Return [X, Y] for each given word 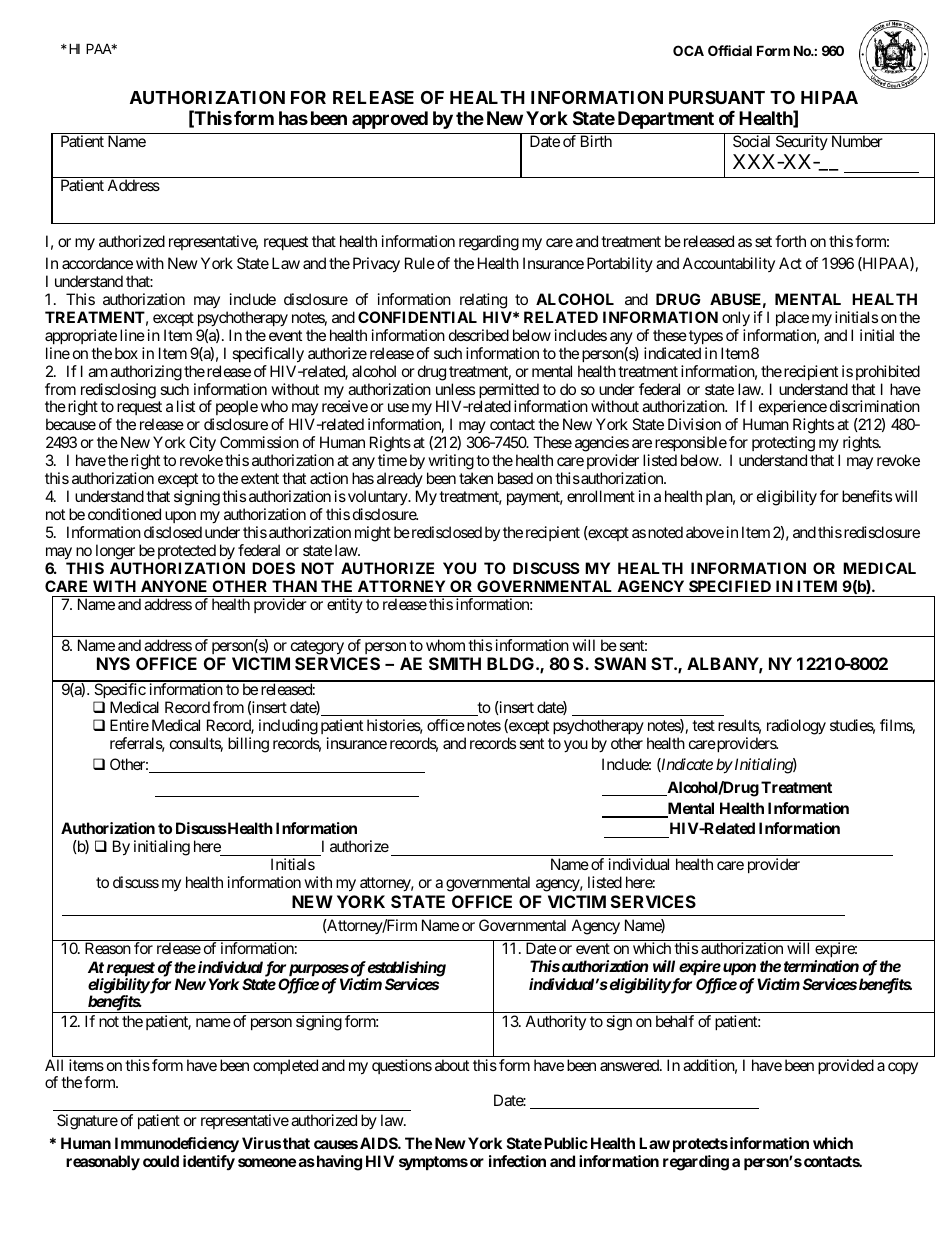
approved [390, 120]
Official [730, 50]
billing [248, 745]
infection [517, 1161]
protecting [783, 445]
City [202, 445]
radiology [796, 727]
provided [846, 1066]
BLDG [510, 663]
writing [450, 463]
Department [666, 120]
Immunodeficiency [177, 1145]
